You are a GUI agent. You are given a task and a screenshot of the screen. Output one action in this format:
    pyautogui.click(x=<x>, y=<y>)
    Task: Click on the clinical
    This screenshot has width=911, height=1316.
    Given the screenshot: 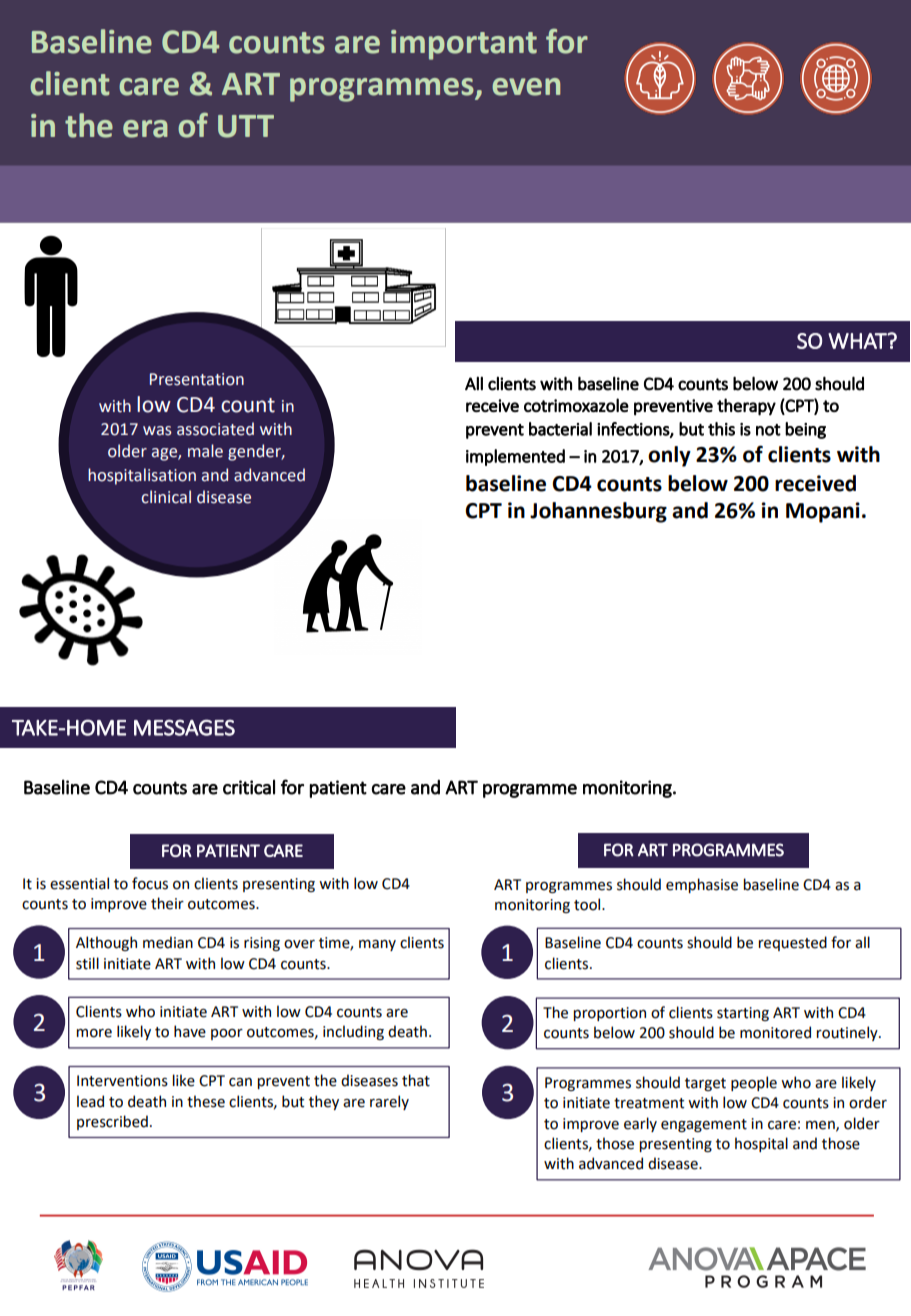 What is the action you would take?
    pyautogui.click(x=166, y=497)
